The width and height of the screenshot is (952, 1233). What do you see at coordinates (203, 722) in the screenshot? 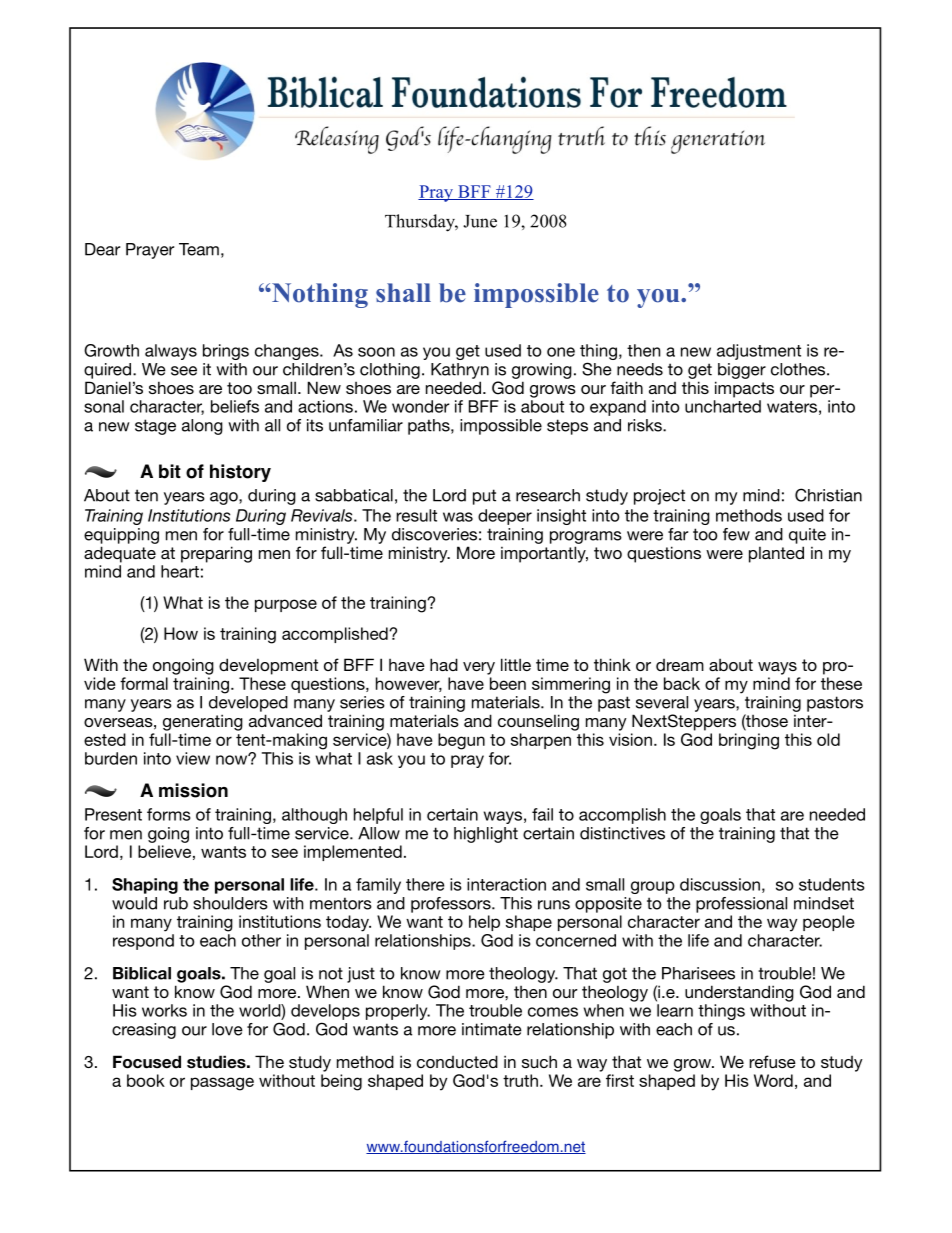
I see `generating` at bounding box center [203, 722].
